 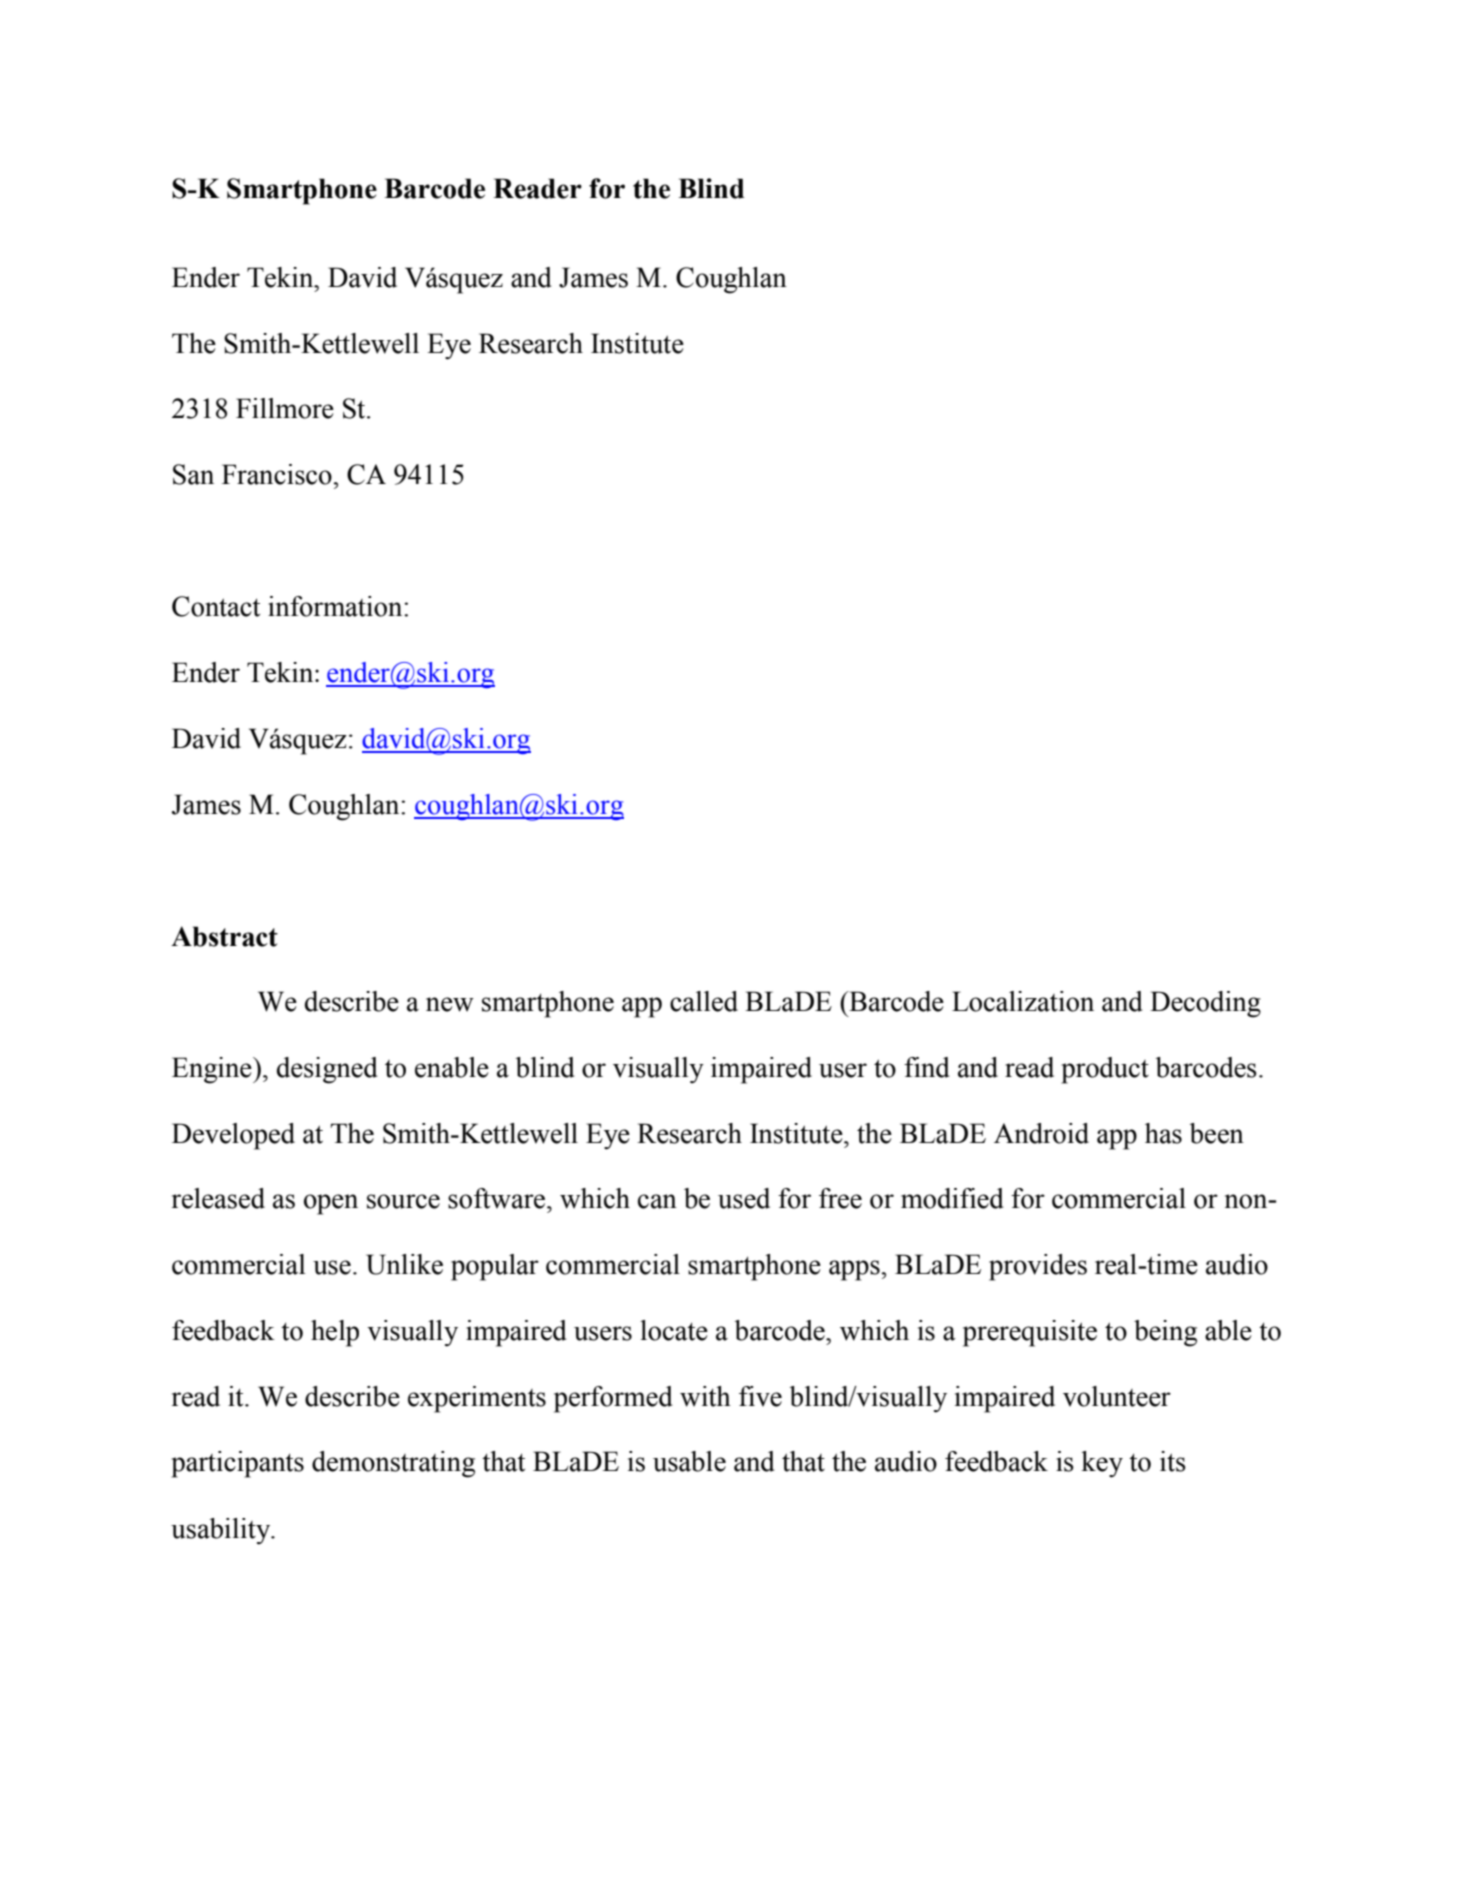 What do you see at coordinates (1041, 1133) in the image?
I see `Android` at bounding box center [1041, 1133].
